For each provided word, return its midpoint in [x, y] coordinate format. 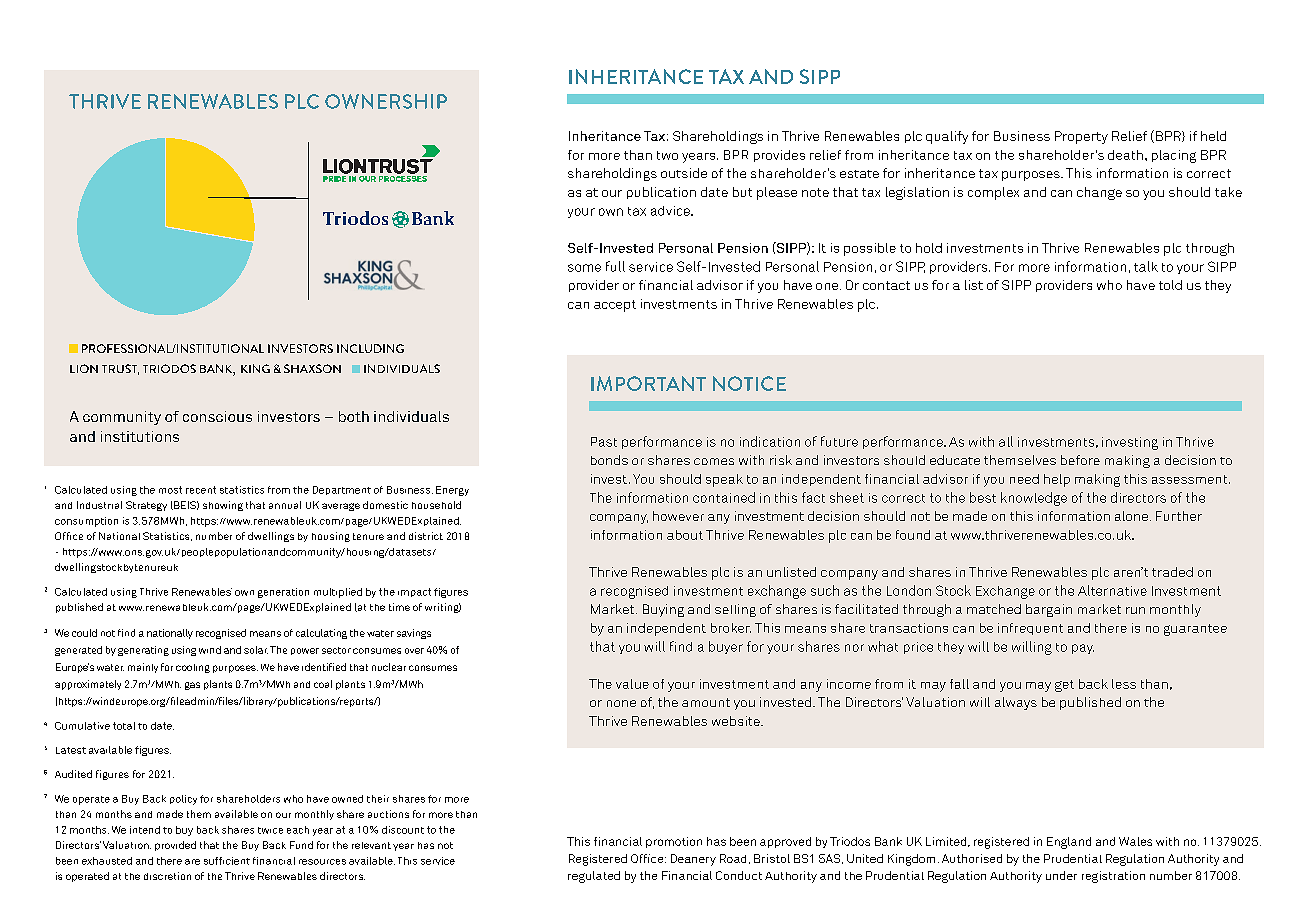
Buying [663, 610]
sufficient [227, 861]
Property [1081, 137]
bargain [1049, 610]
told [1170, 285]
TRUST [120, 369]
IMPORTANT [648, 383]
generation [283, 593]
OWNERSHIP [386, 101]
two [667, 155]
